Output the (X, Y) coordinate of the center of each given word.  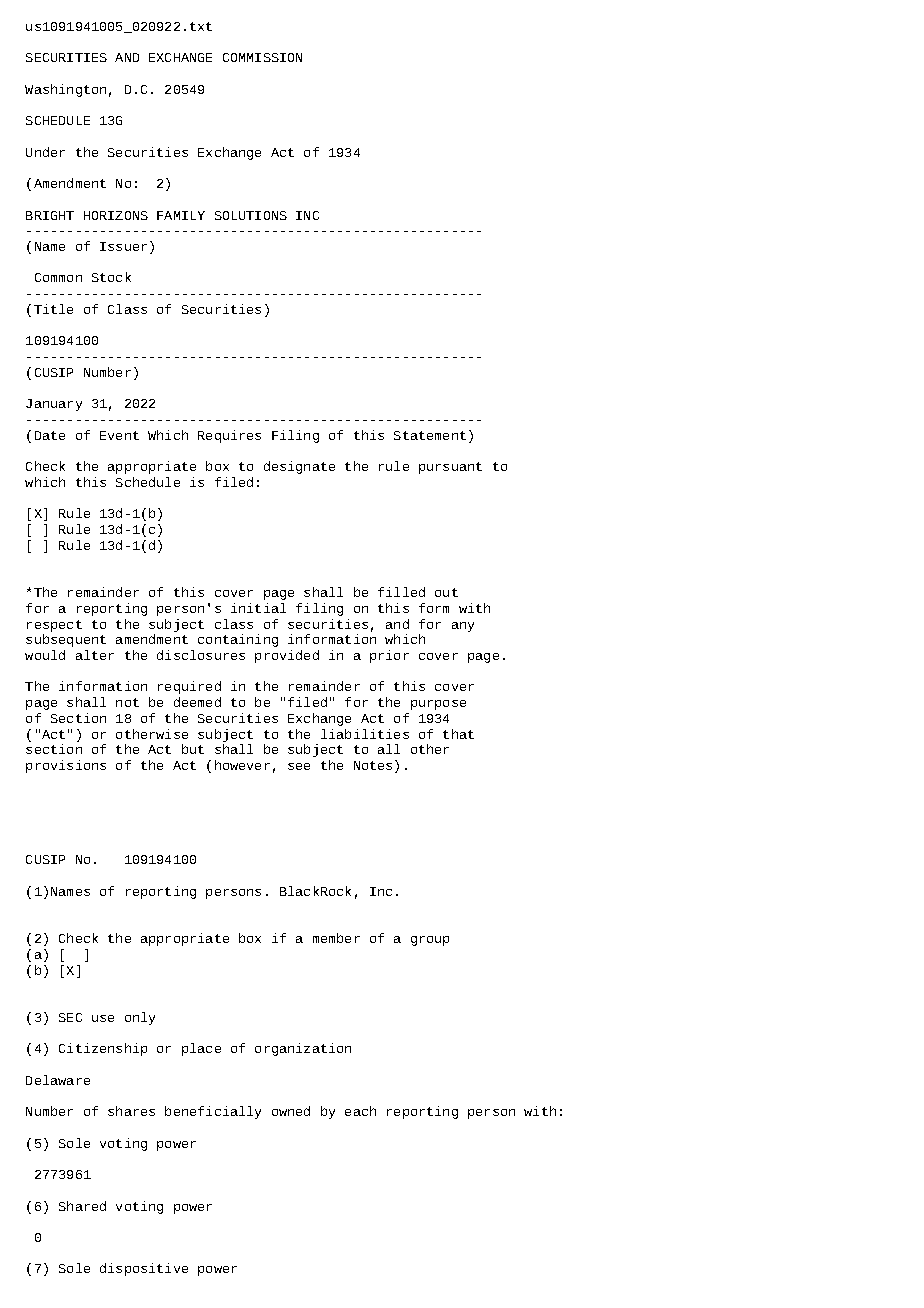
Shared (82, 1206)
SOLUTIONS (251, 215)
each (360, 1111)
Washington (65, 90)
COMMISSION (262, 57)
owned (291, 1111)
